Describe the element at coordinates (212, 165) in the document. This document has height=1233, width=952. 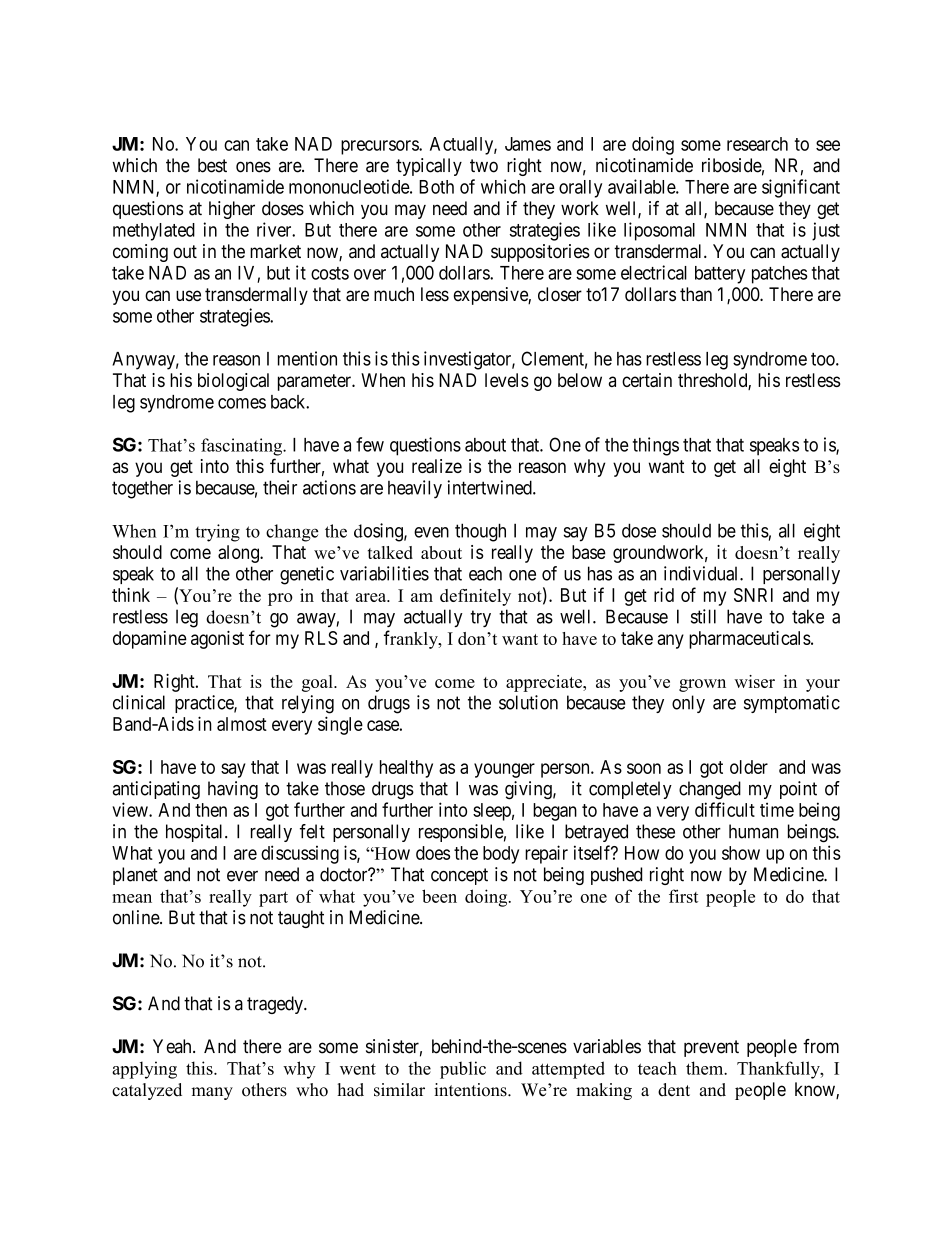
I see `best` at that location.
